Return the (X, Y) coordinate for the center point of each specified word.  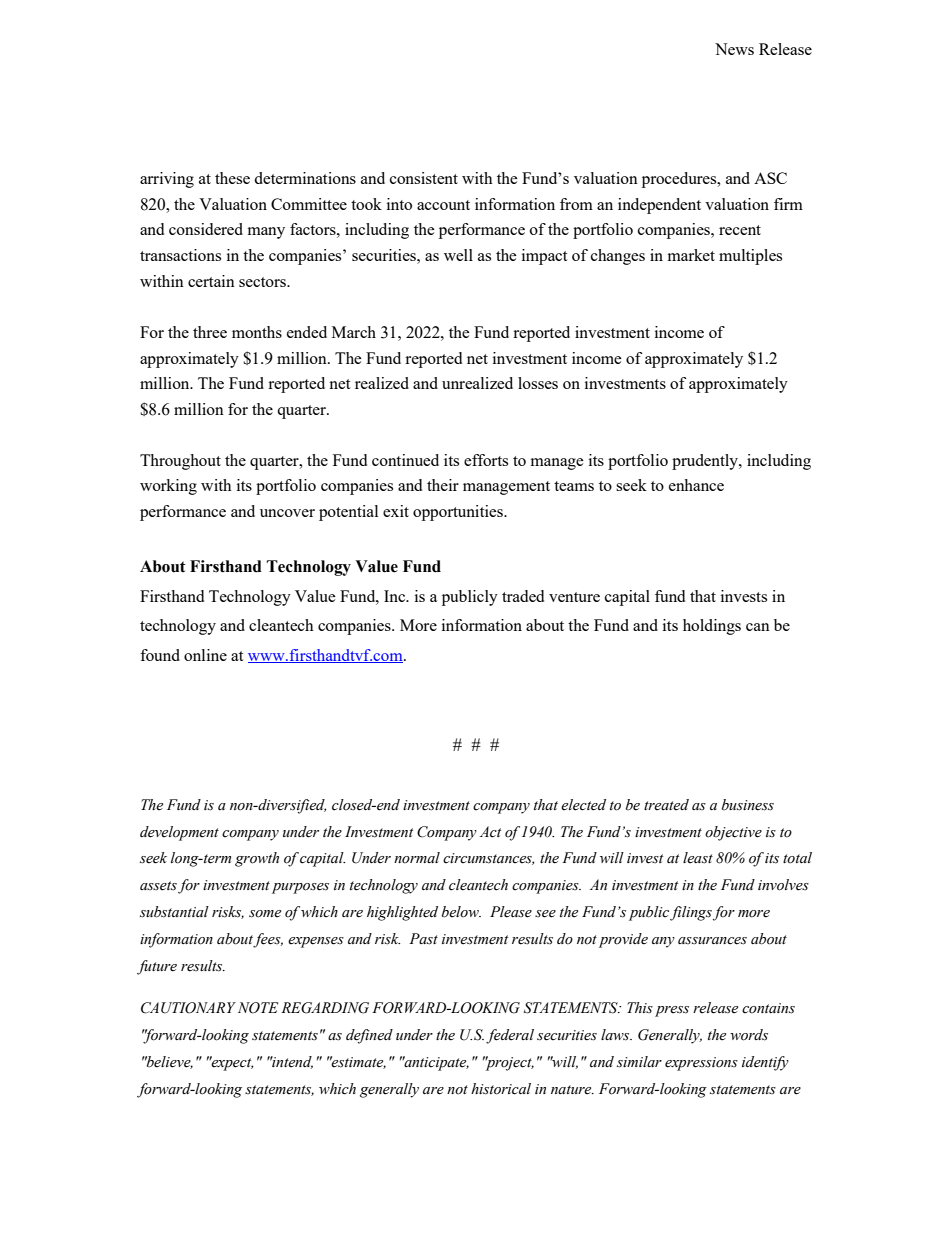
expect (231, 1063)
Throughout (180, 462)
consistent (424, 178)
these (232, 178)
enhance (696, 485)
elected (583, 805)
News (734, 49)
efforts (486, 460)
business (748, 805)
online (205, 655)
